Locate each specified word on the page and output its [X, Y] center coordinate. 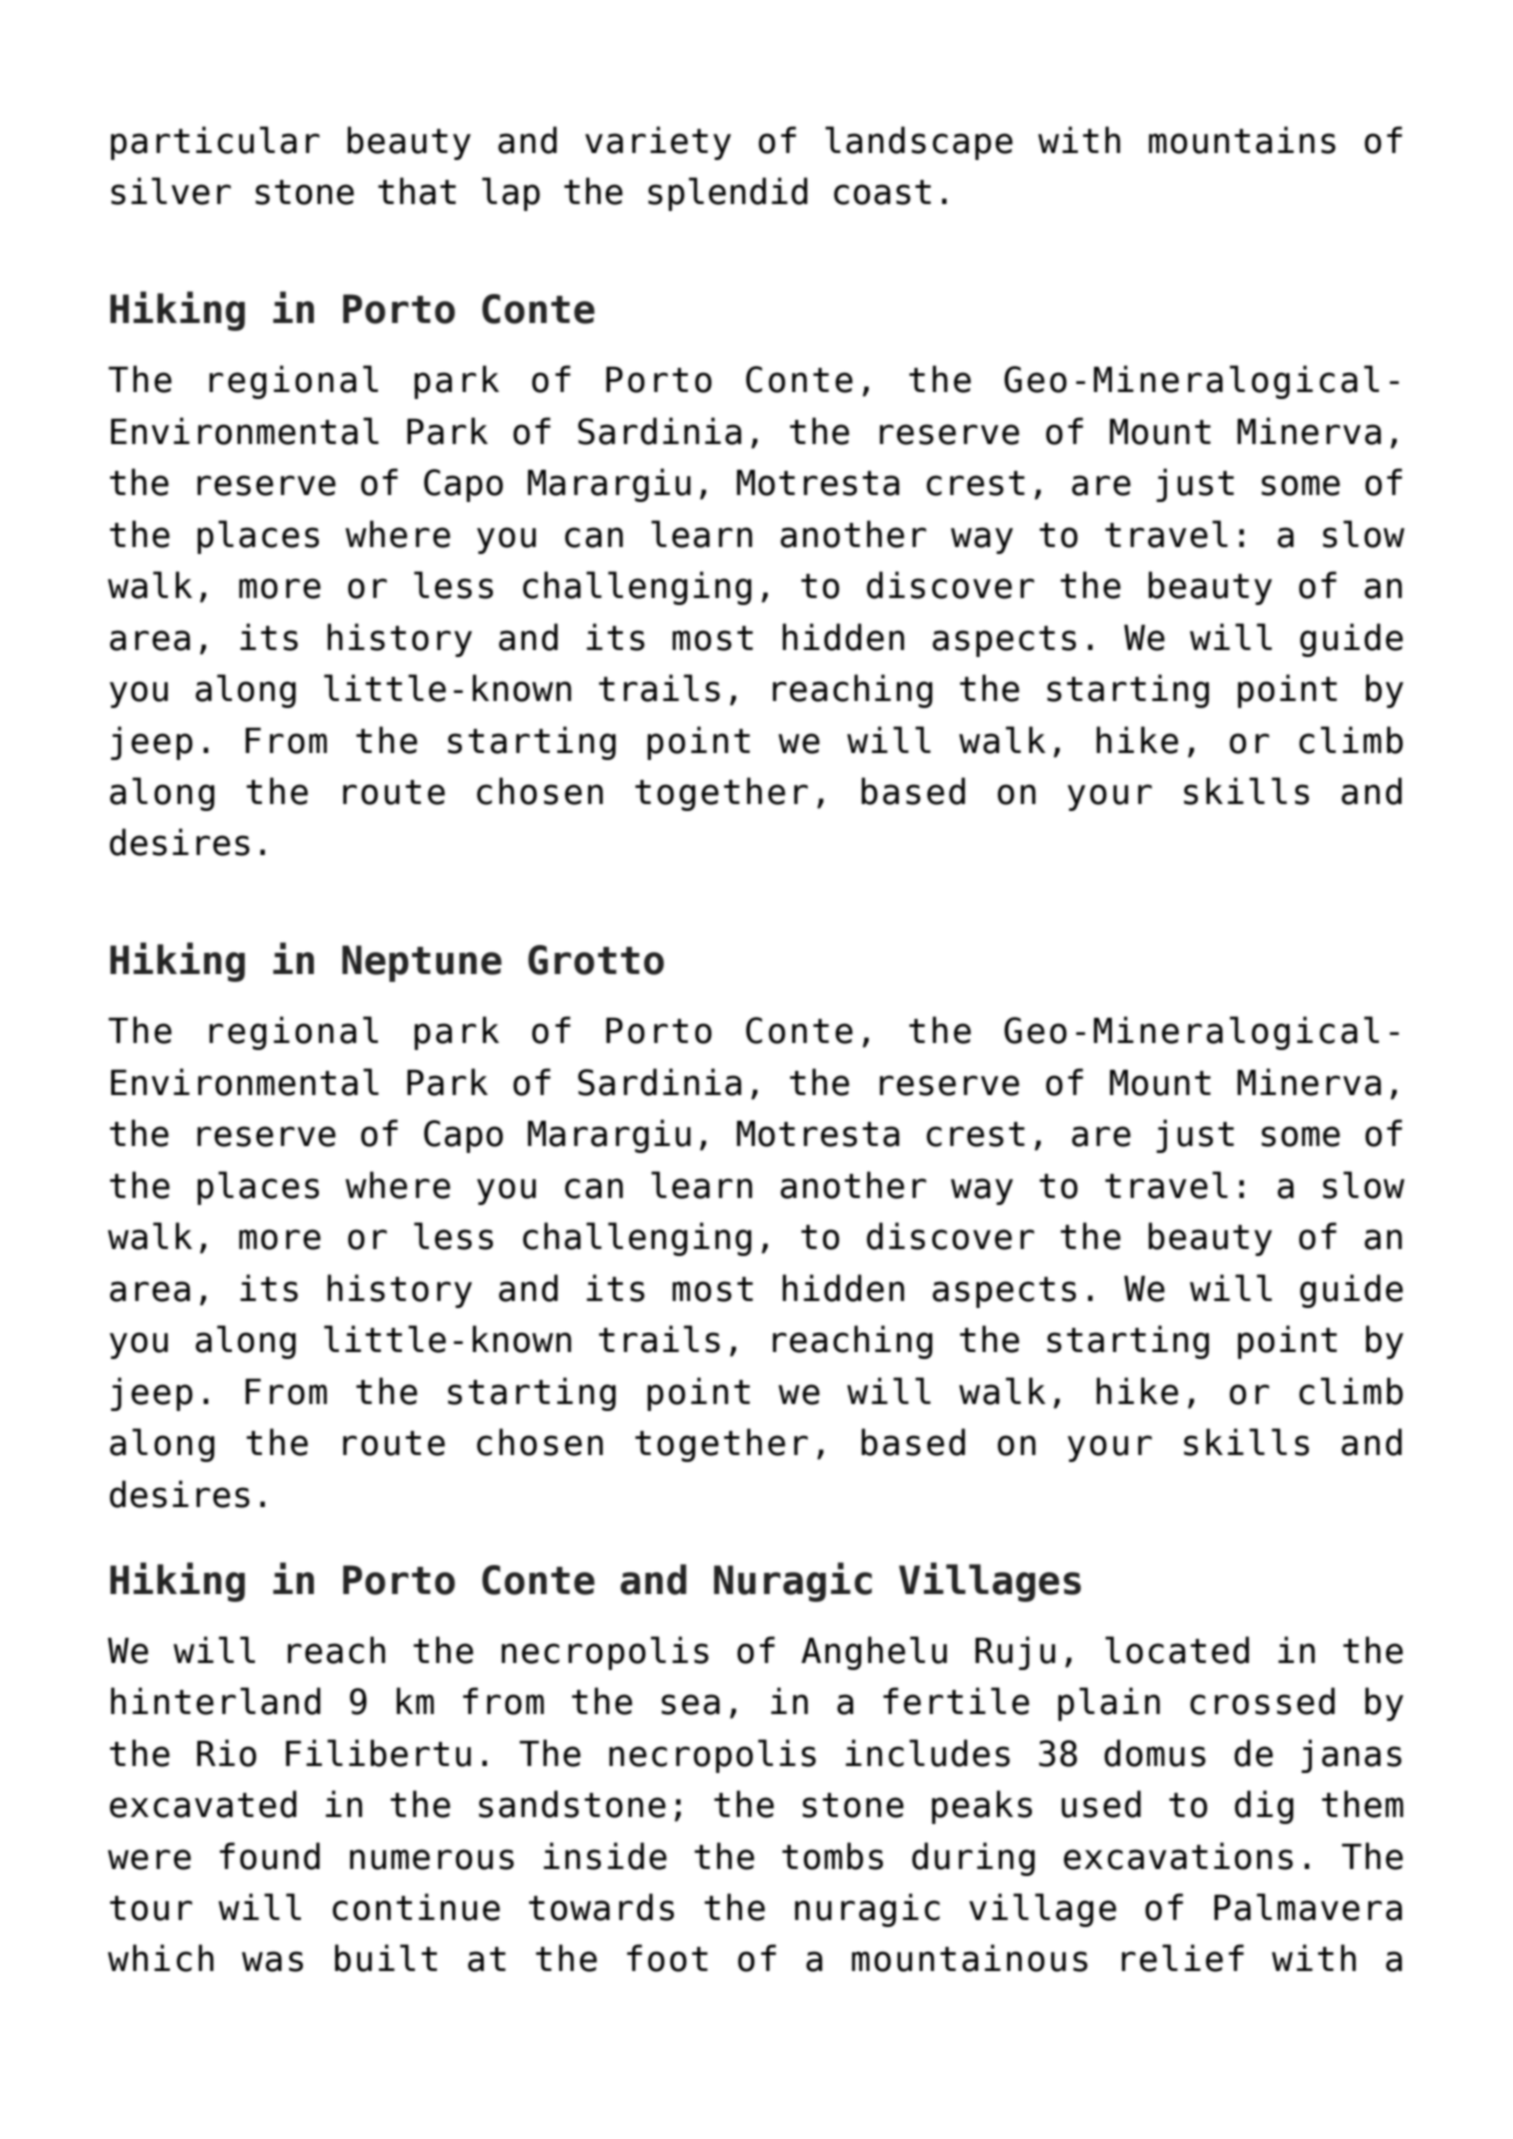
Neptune [422, 963]
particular [215, 143]
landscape [919, 143]
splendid [728, 194]
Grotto [596, 960]
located [1177, 1650]
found [269, 1856]
